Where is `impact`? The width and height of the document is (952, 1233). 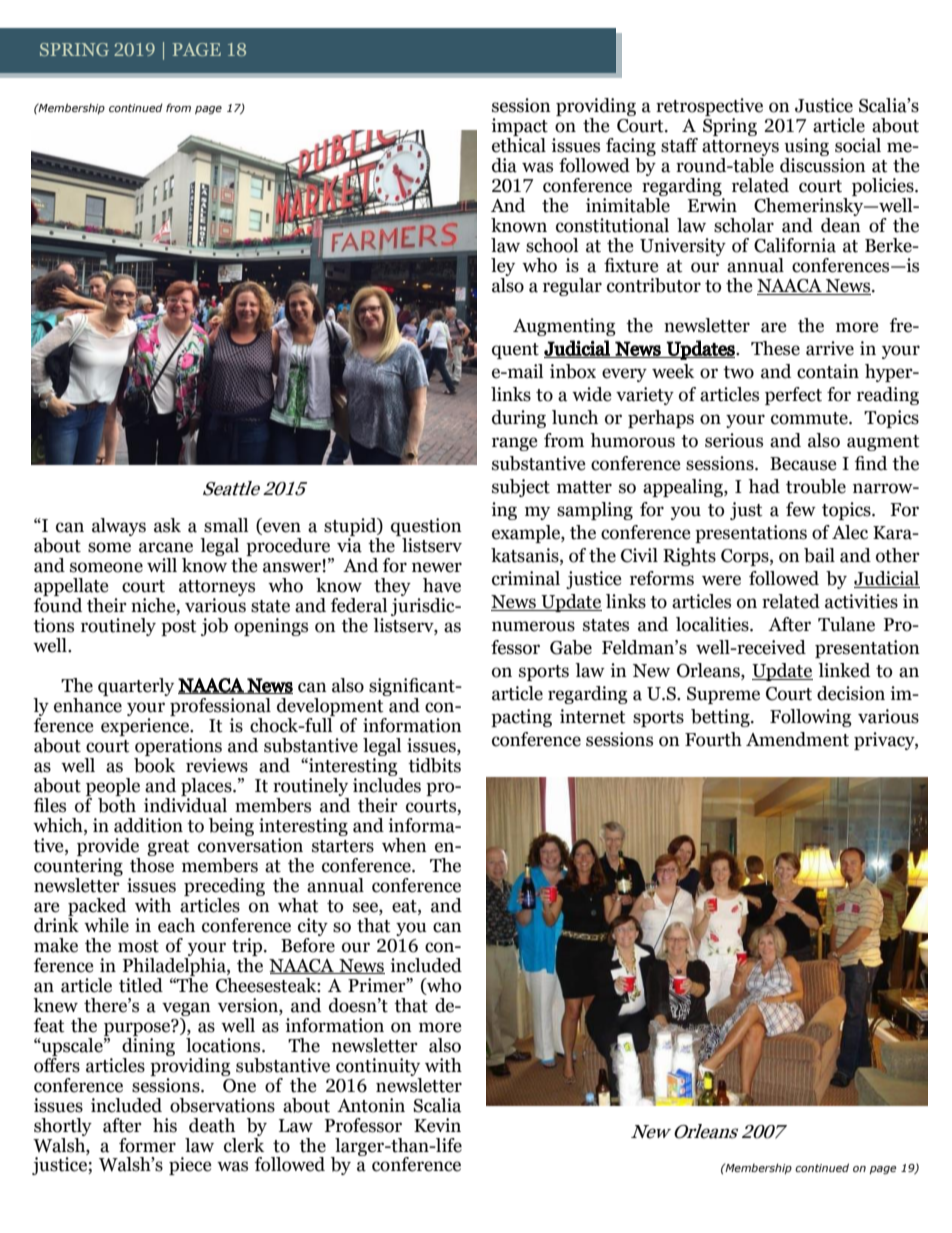
impact is located at coordinates (519, 128).
